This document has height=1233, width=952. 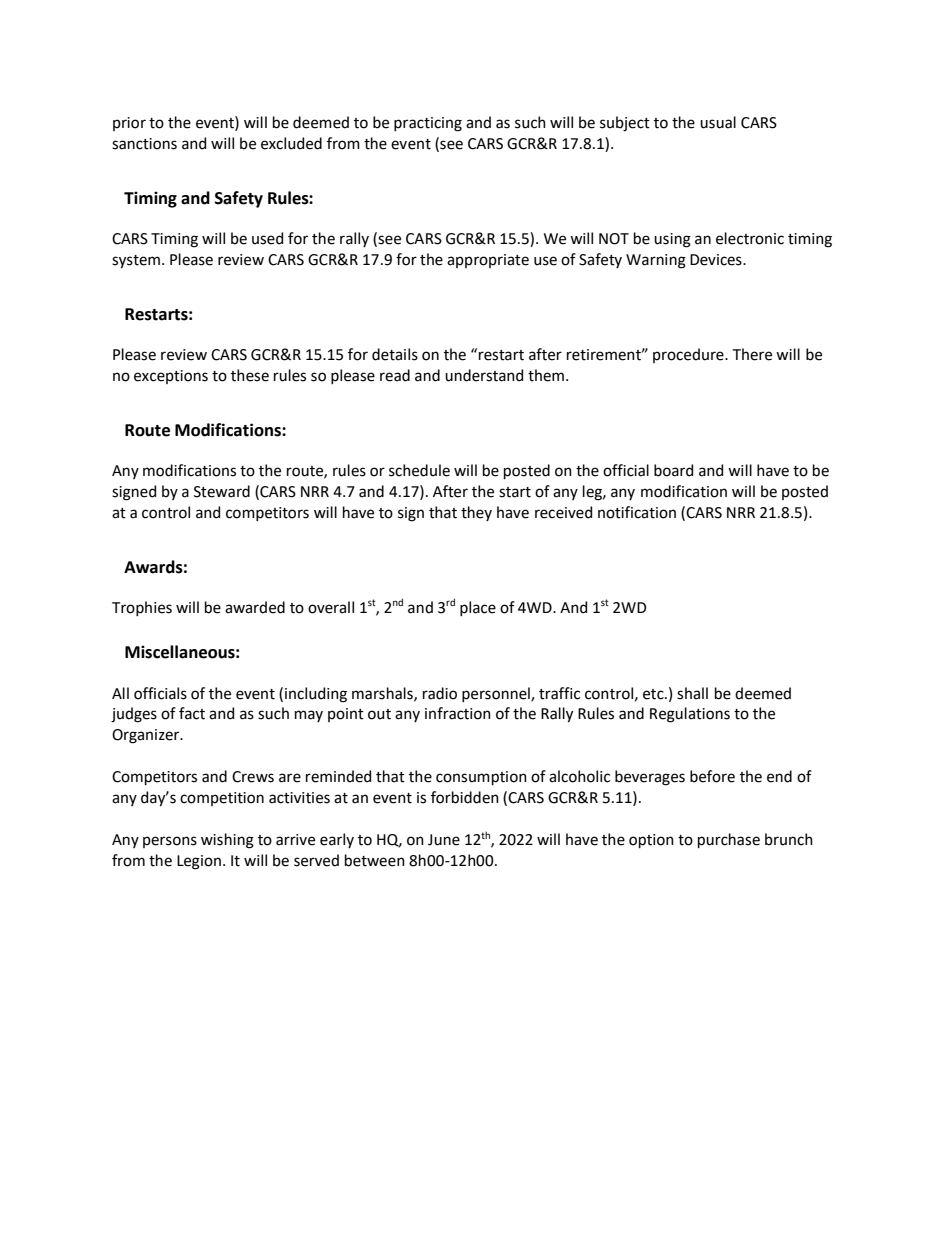 What do you see at coordinates (729, 840) in the document?
I see `purchase` at bounding box center [729, 840].
